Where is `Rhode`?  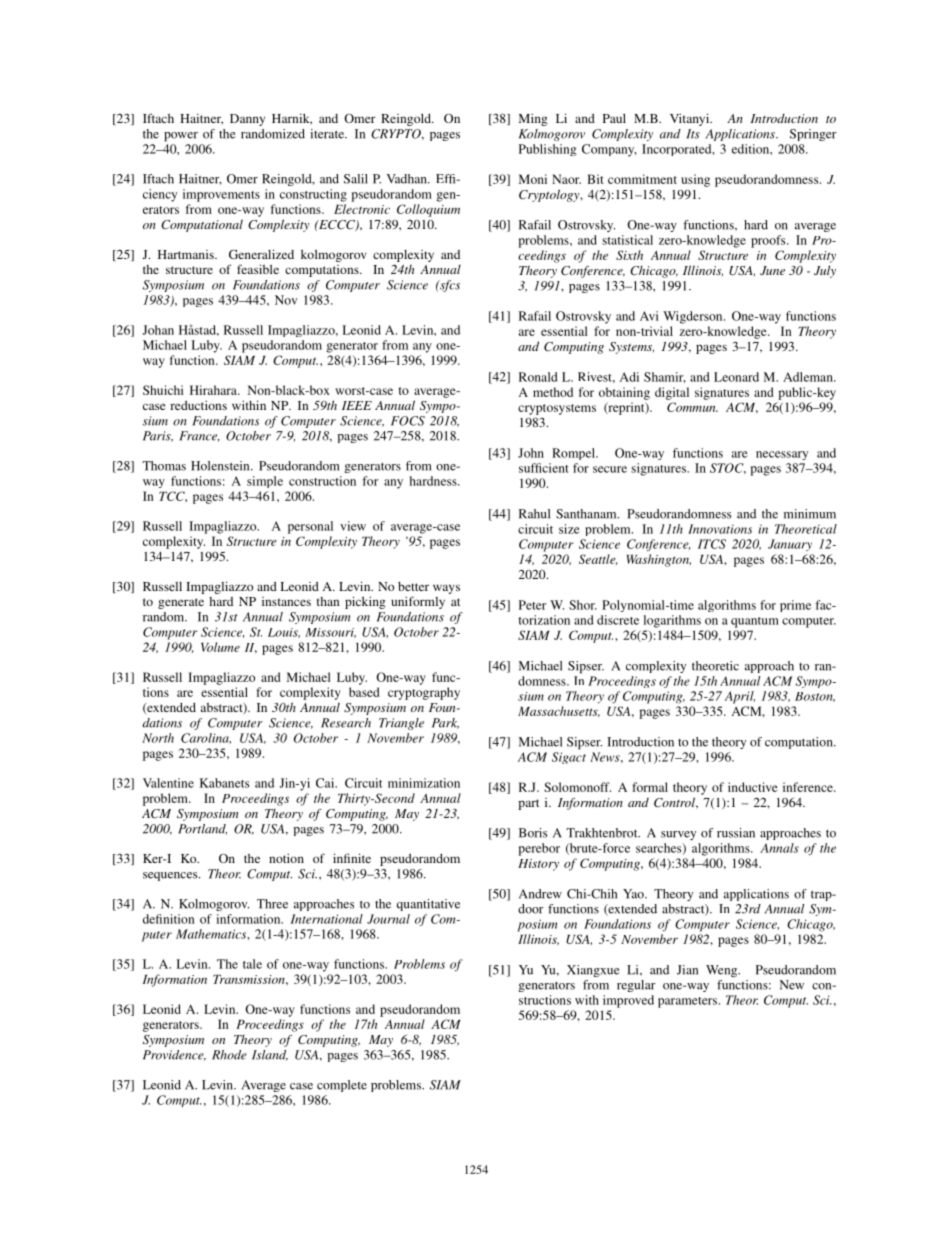 Rhode is located at coordinates (229, 1055).
